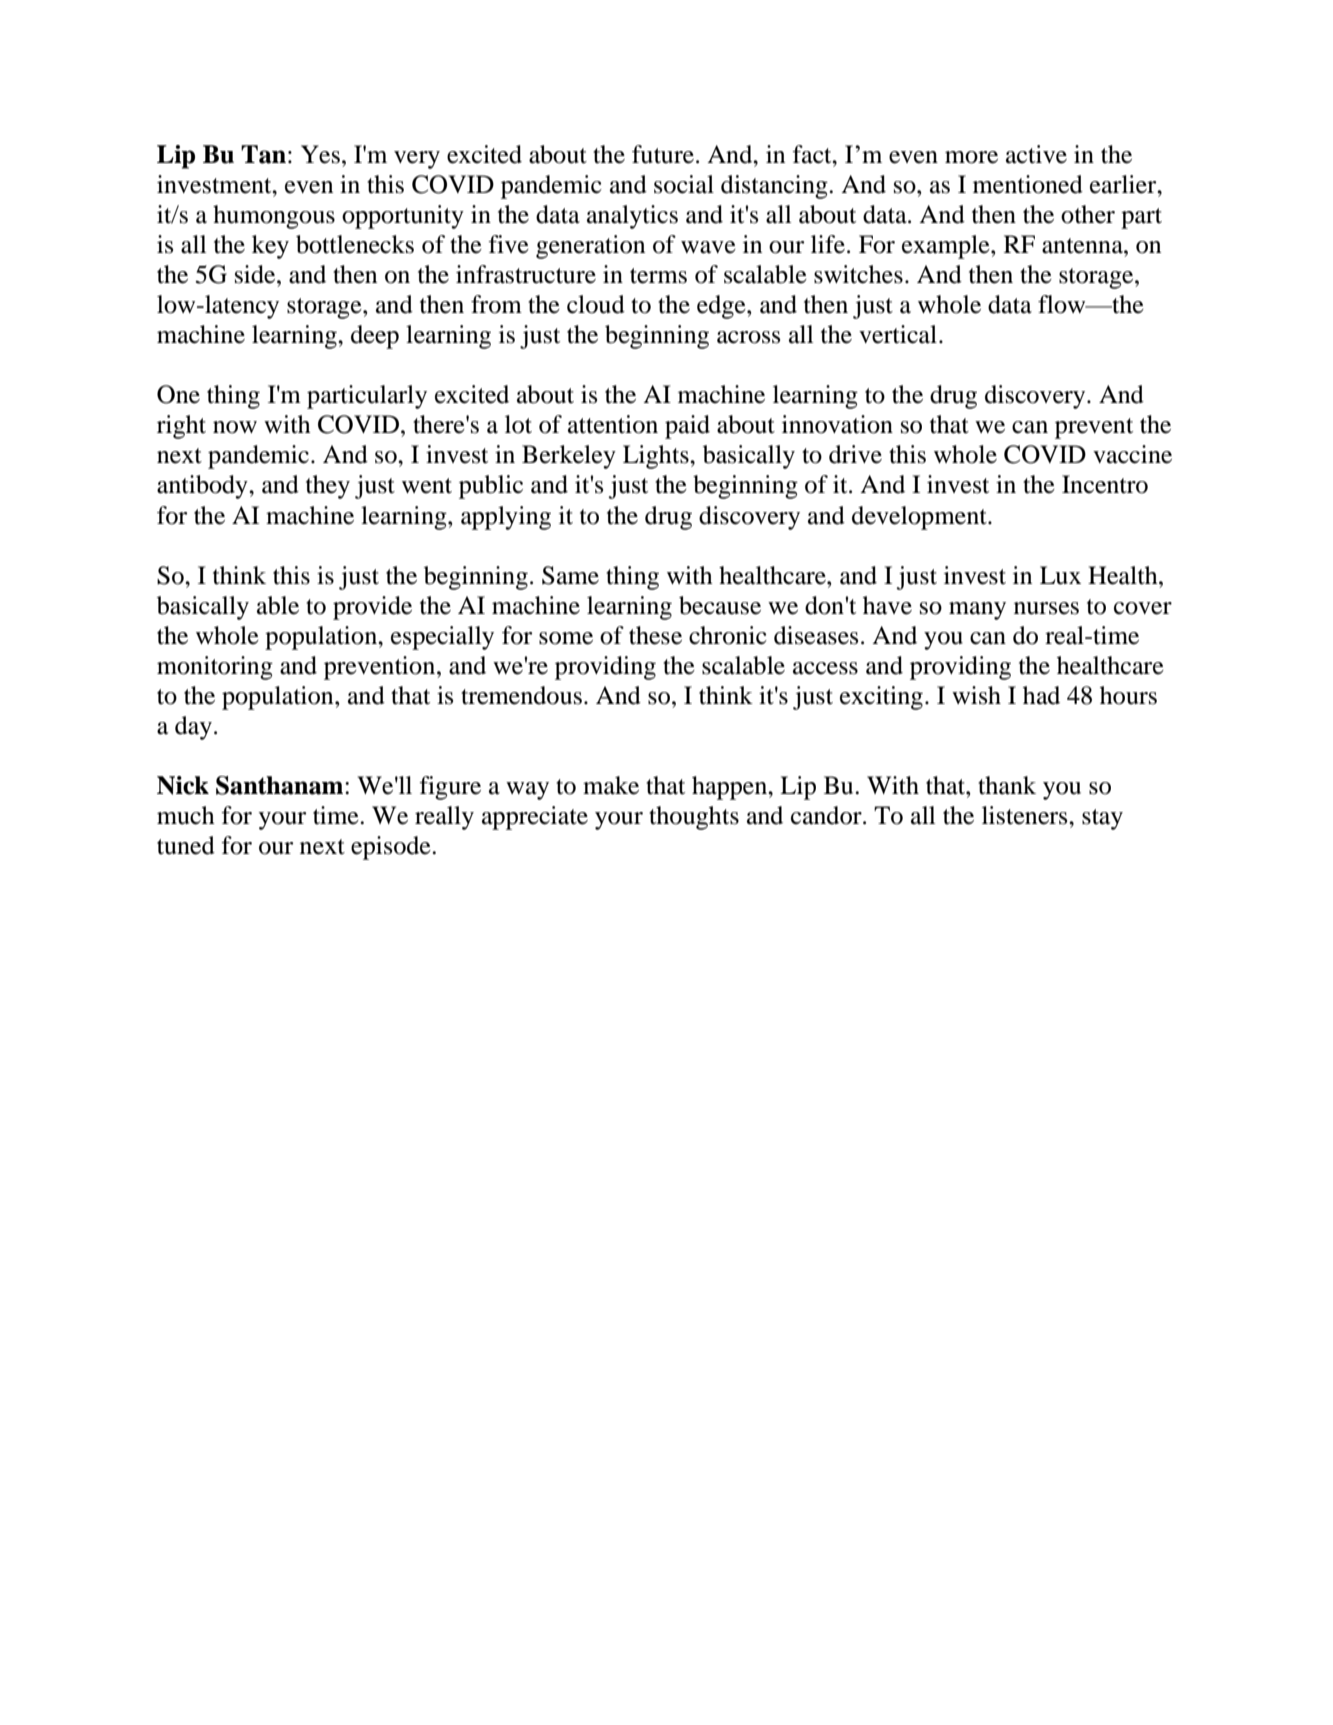  What do you see at coordinates (392, 848) in the document?
I see `episode` at bounding box center [392, 848].
